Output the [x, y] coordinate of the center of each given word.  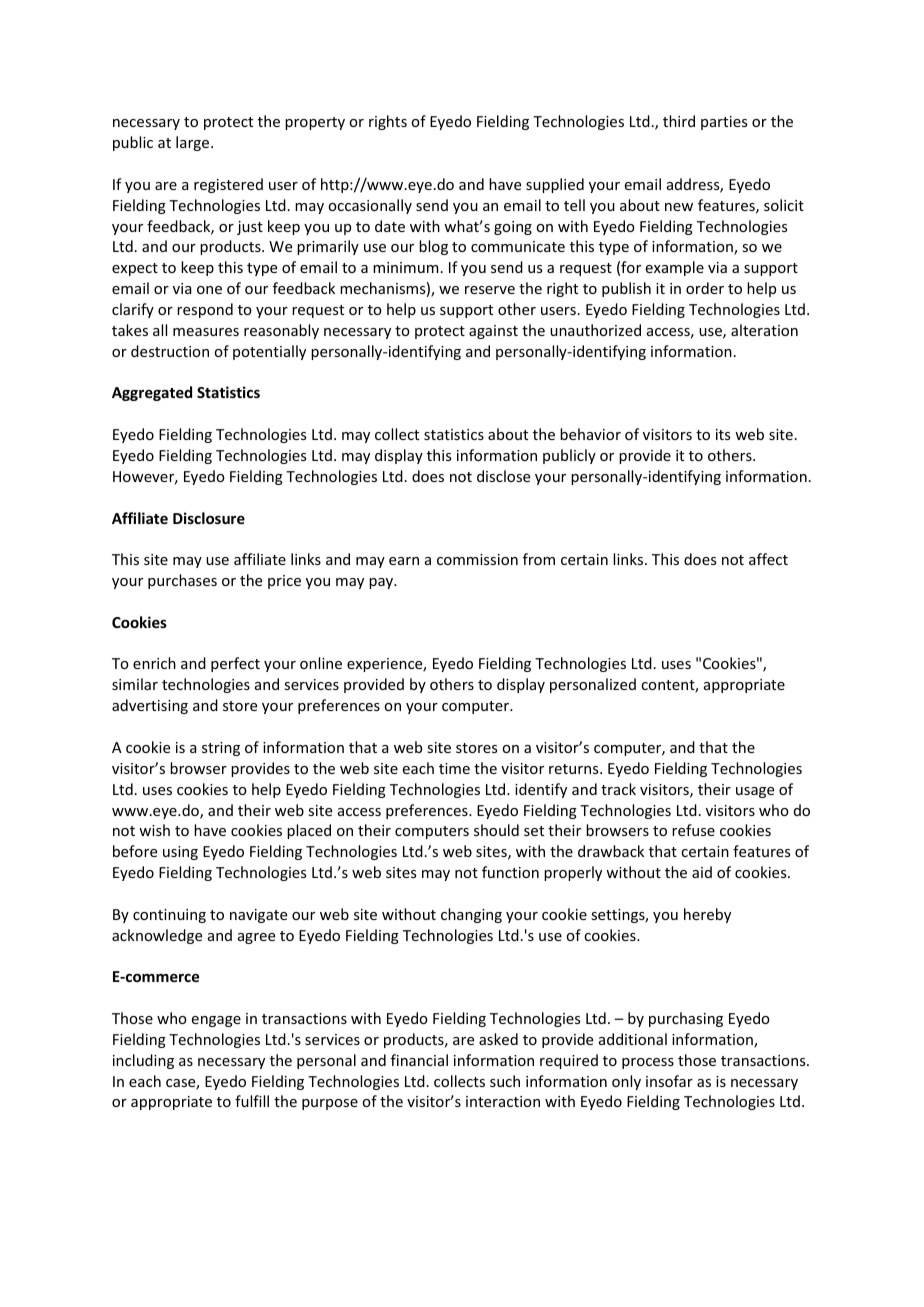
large [194, 143]
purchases [182, 581]
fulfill [252, 1101]
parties [724, 123]
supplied [555, 185]
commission [477, 559]
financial [419, 1060]
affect [768, 559]
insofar [669, 1081]
